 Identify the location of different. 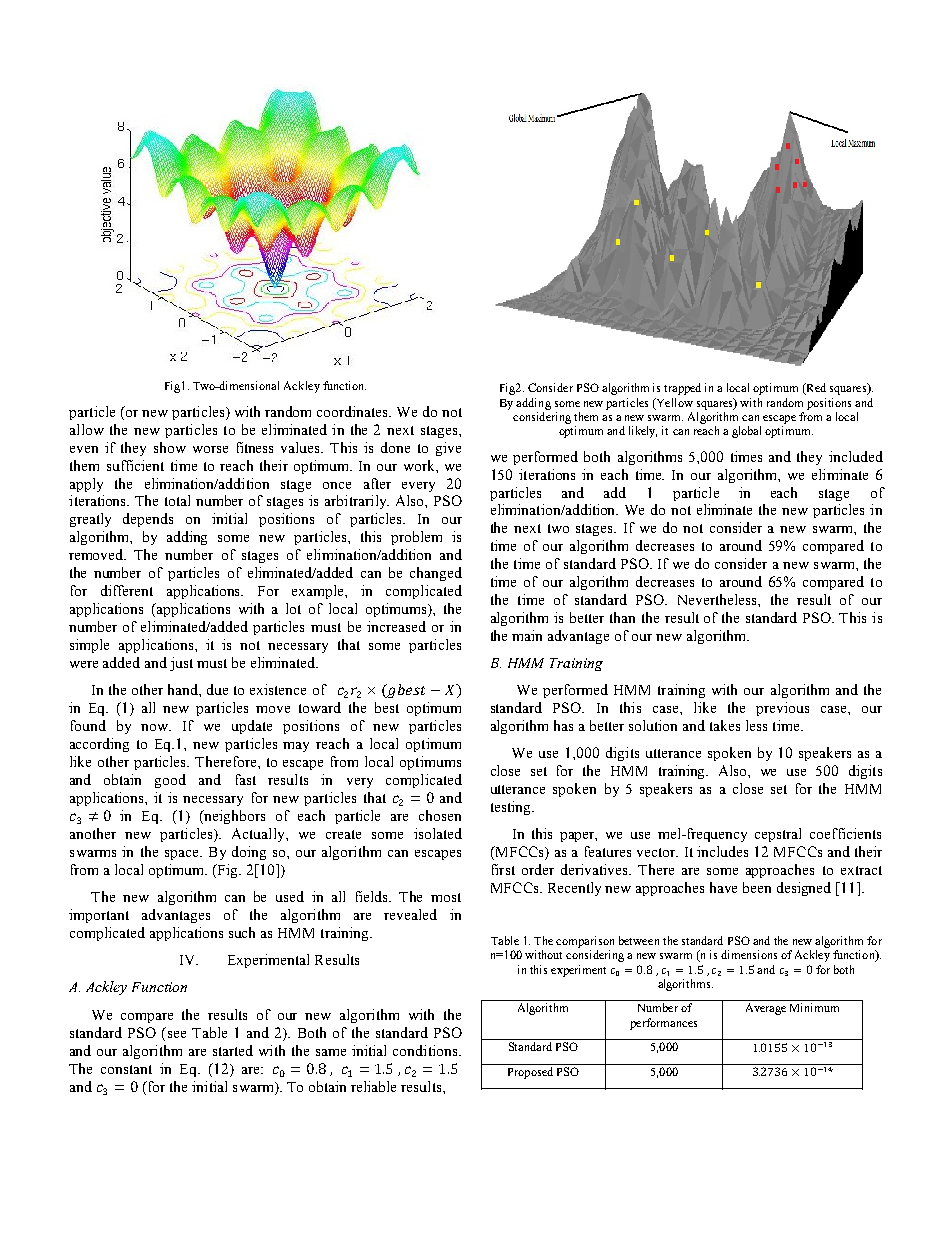
(127, 590).
